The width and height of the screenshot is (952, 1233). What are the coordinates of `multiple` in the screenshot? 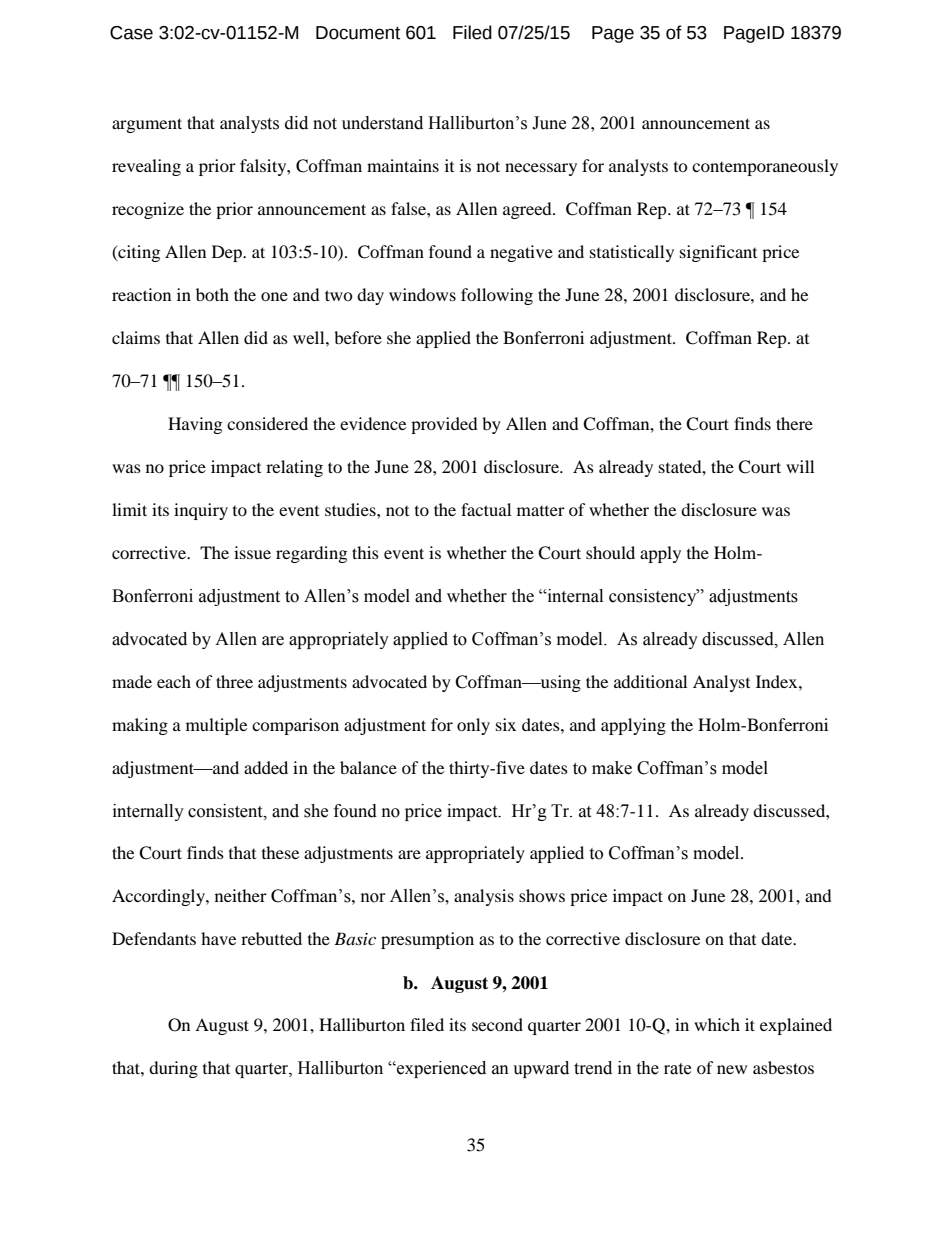 It's located at (216, 726).
